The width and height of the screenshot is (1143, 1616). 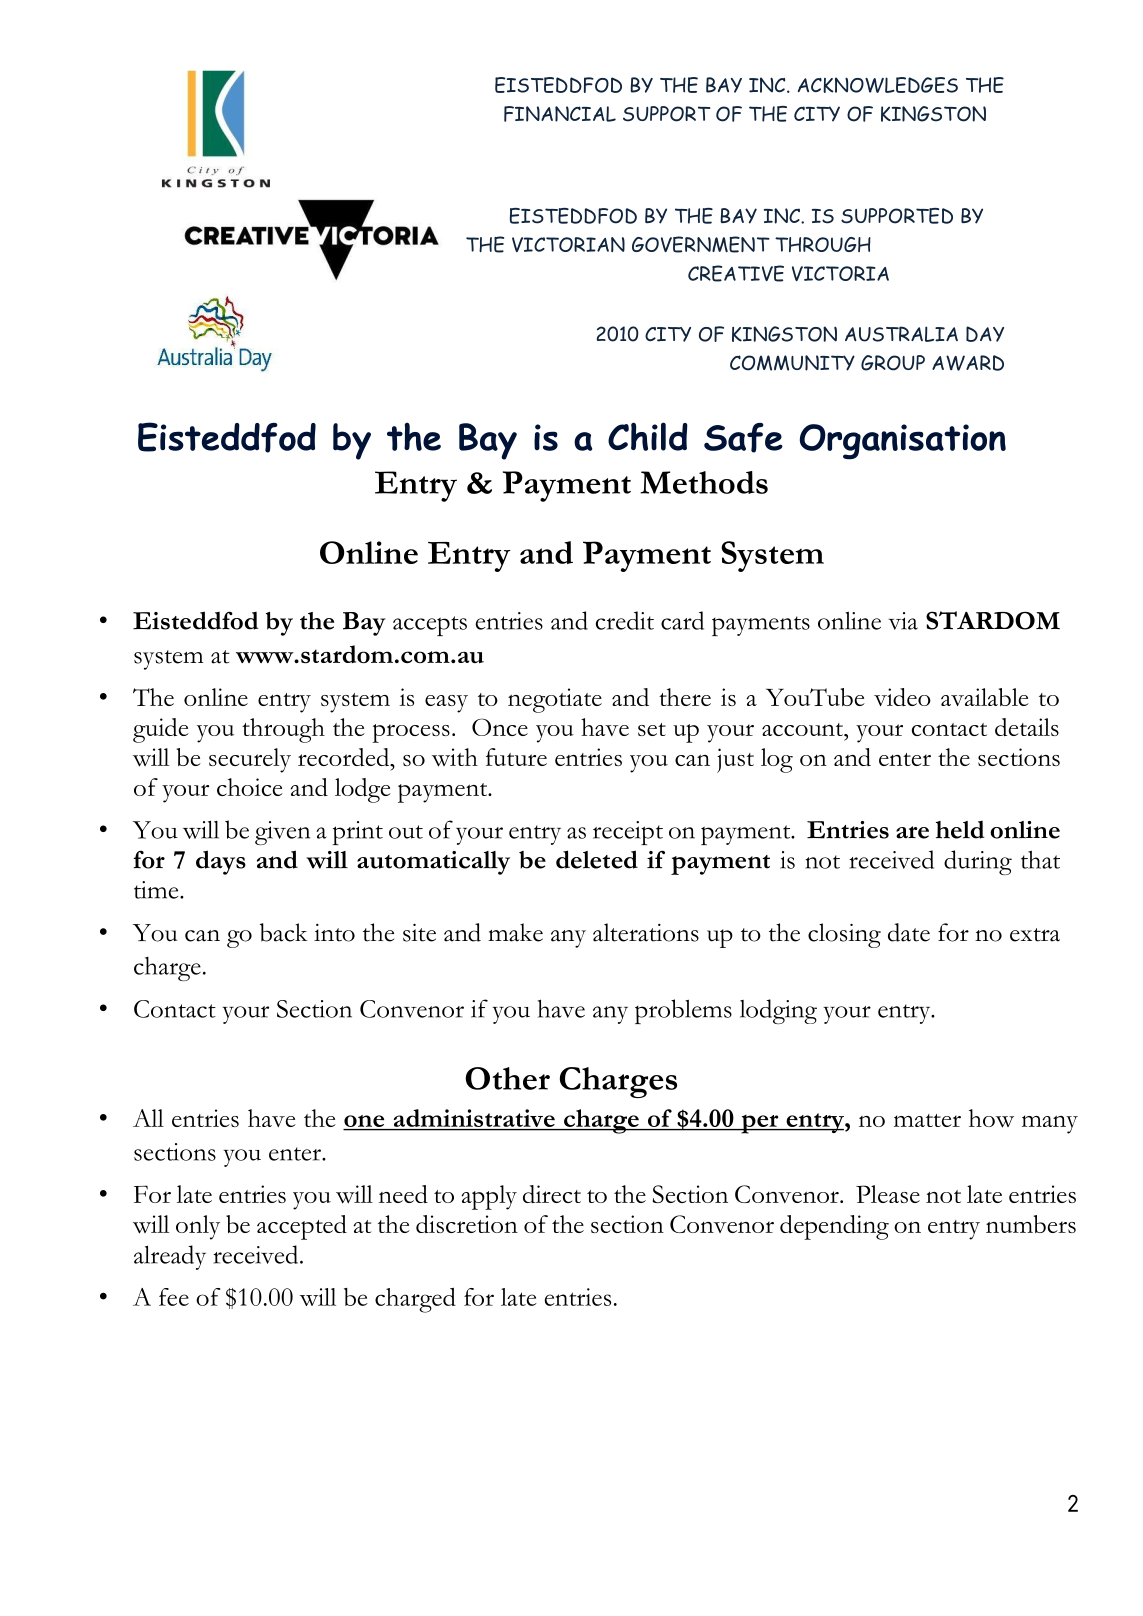 I want to click on days, so click(x=221, y=862).
